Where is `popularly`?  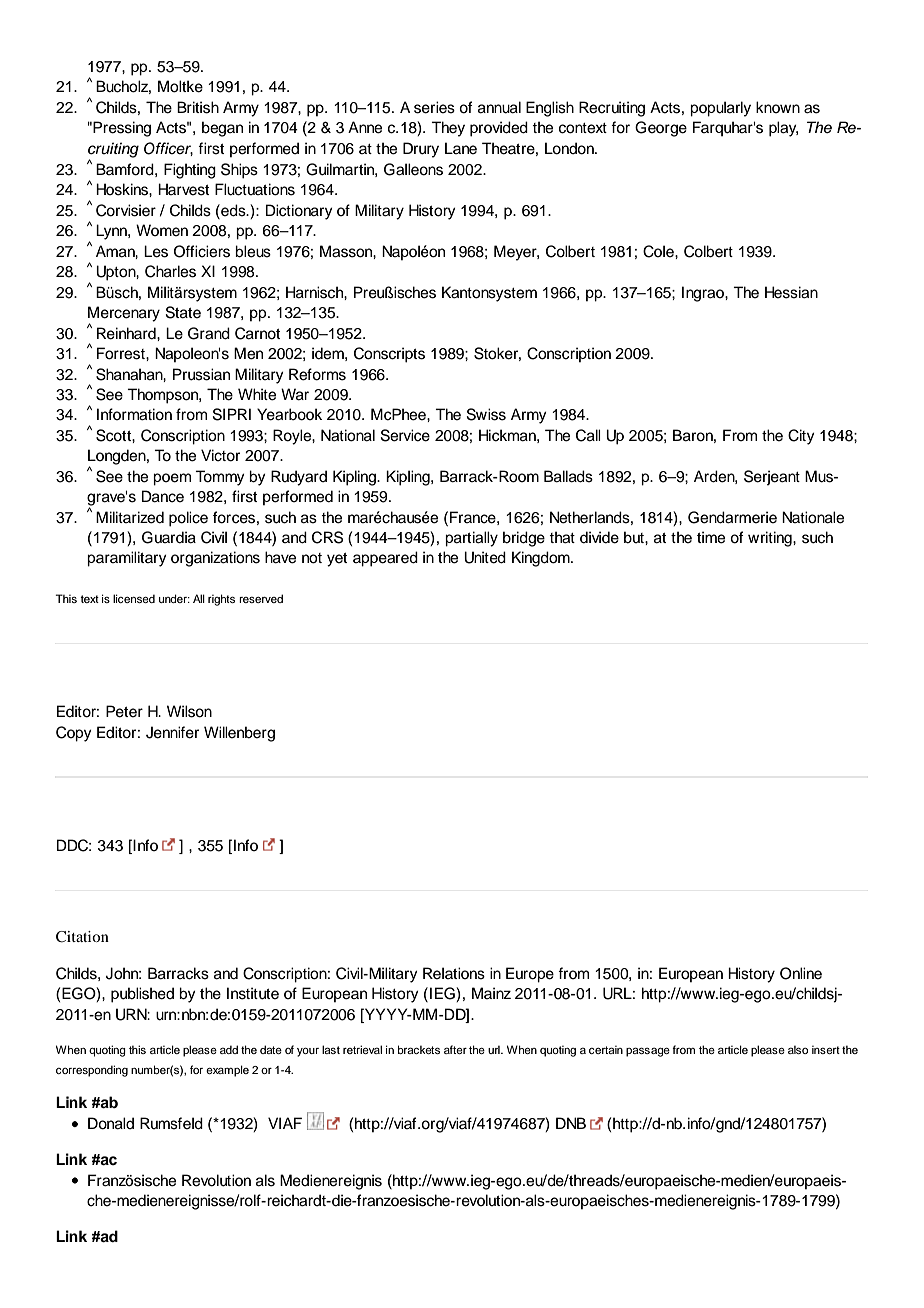
popularly is located at coordinates (720, 109).
